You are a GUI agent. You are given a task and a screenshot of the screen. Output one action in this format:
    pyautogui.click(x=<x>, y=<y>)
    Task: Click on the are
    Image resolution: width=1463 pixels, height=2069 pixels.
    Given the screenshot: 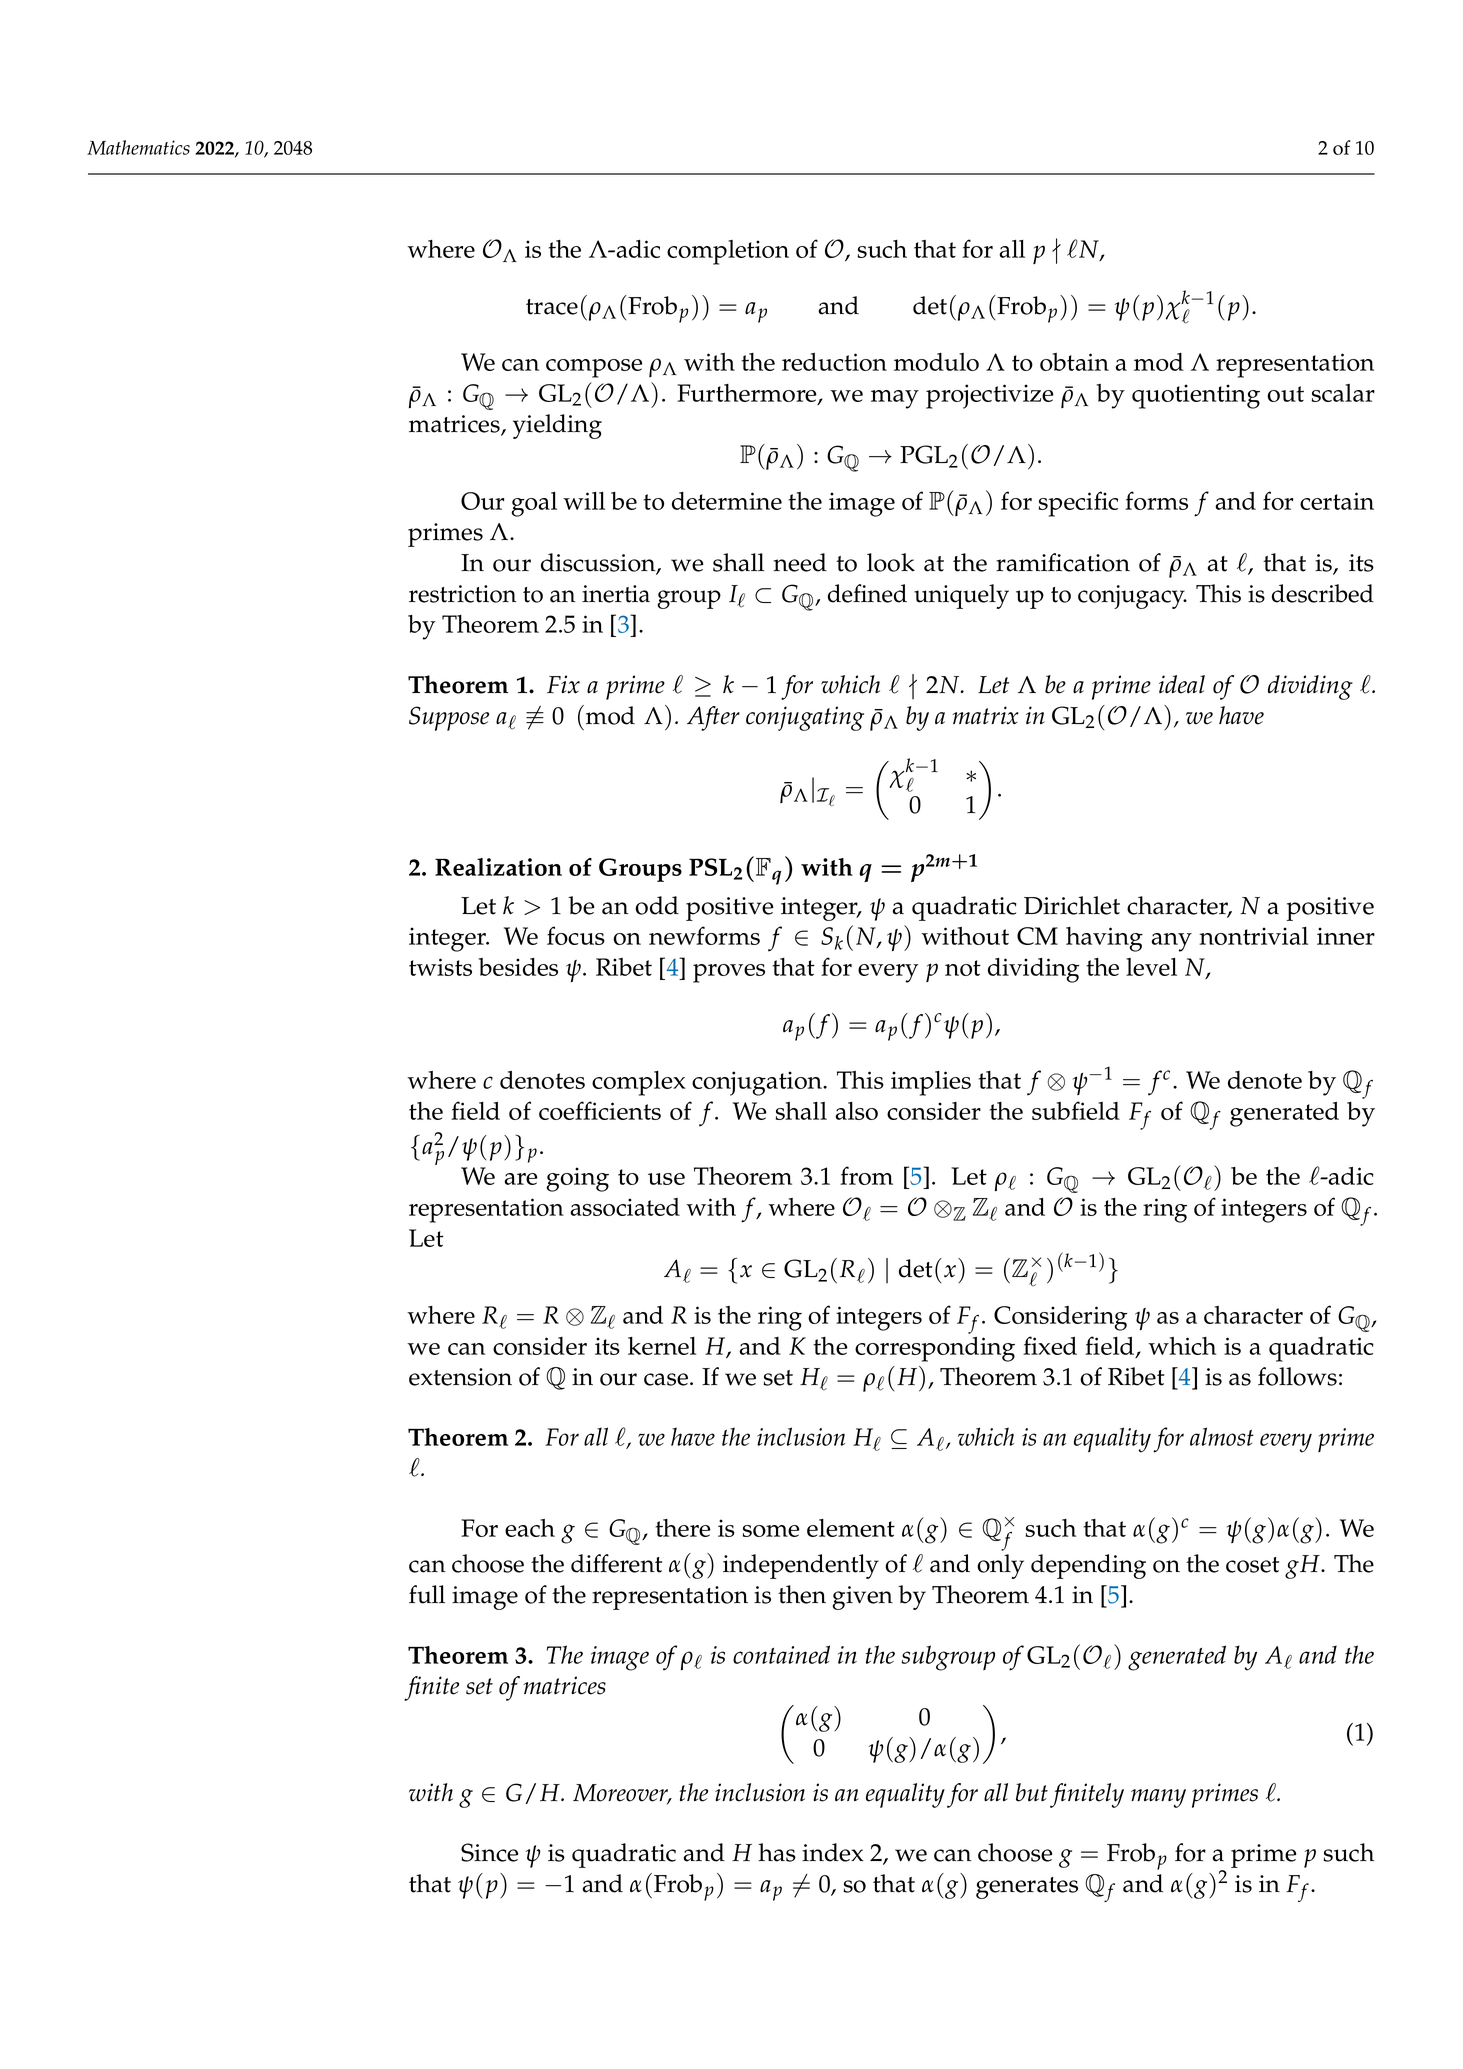 What is the action you would take?
    pyautogui.click(x=521, y=1179)
